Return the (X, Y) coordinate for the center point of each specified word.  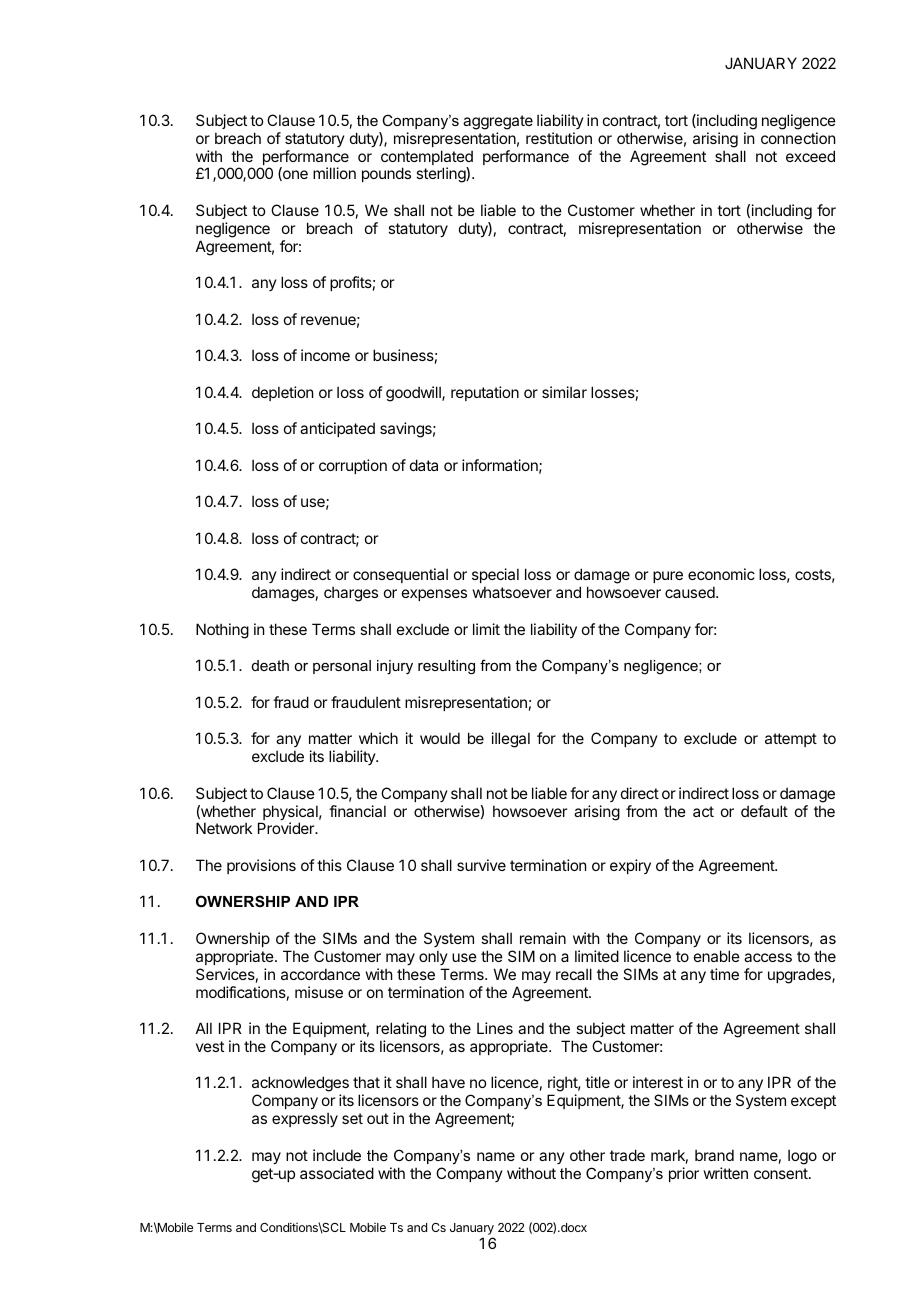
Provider (287, 828)
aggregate (498, 122)
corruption (353, 466)
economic (721, 574)
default (764, 811)
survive (481, 865)
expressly (305, 1119)
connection (798, 138)
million (334, 173)
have (448, 1082)
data (424, 465)
